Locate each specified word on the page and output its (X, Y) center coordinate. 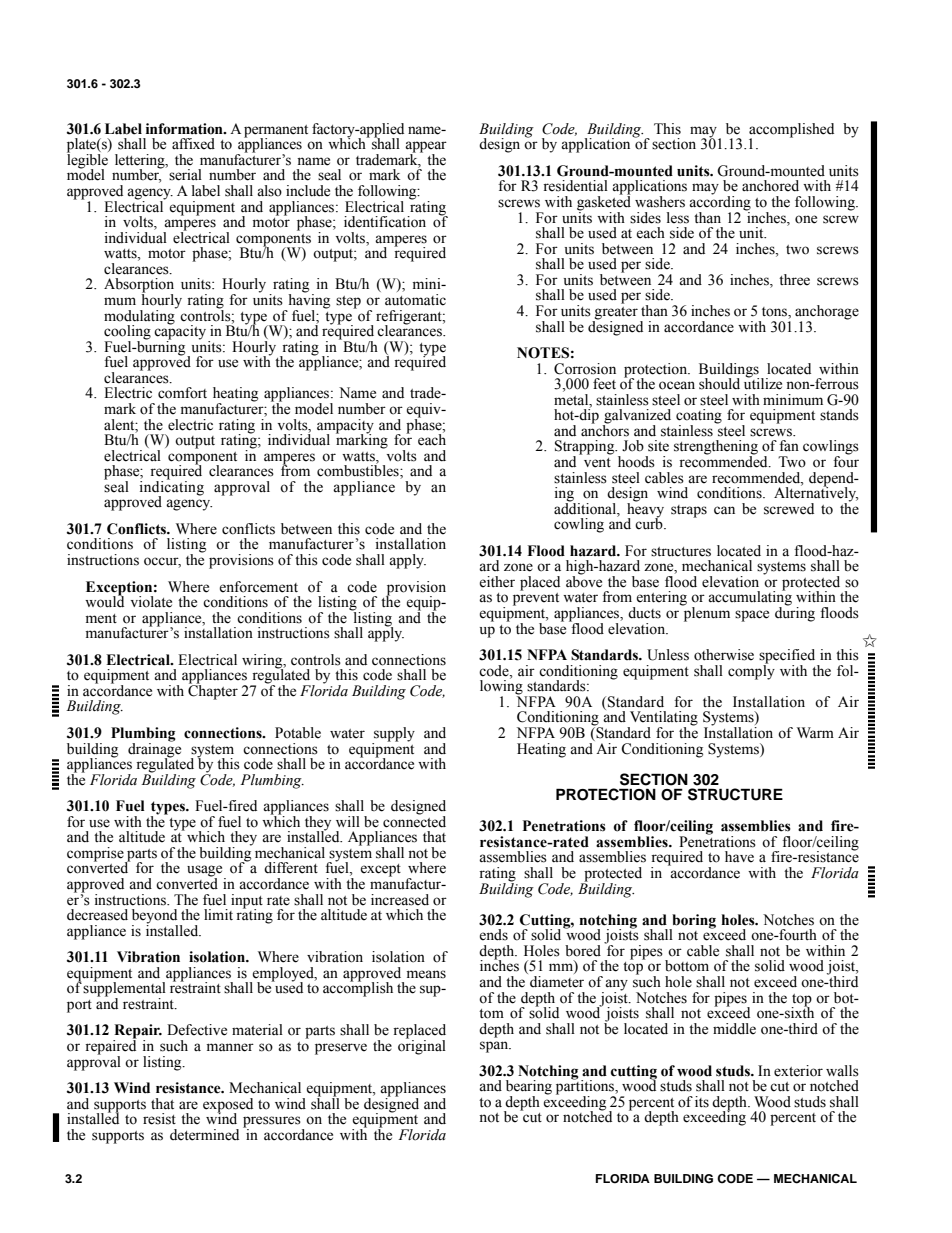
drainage (154, 749)
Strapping (586, 448)
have (739, 857)
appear (426, 148)
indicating (172, 488)
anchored (770, 186)
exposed (228, 1106)
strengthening (716, 448)
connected (414, 820)
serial (185, 175)
